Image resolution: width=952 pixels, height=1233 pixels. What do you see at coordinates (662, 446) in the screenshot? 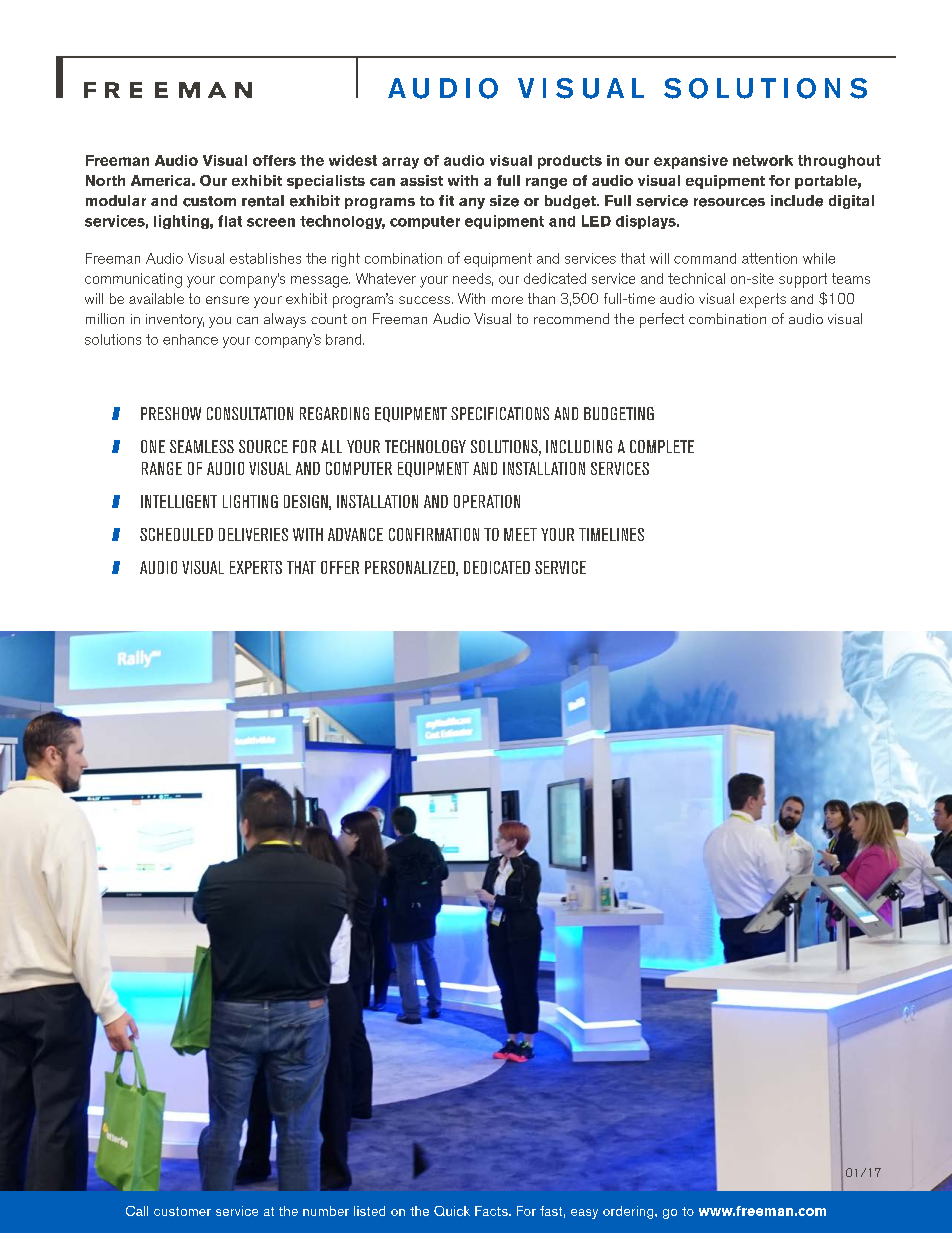
I see `COMPLETE` at bounding box center [662, 446].
